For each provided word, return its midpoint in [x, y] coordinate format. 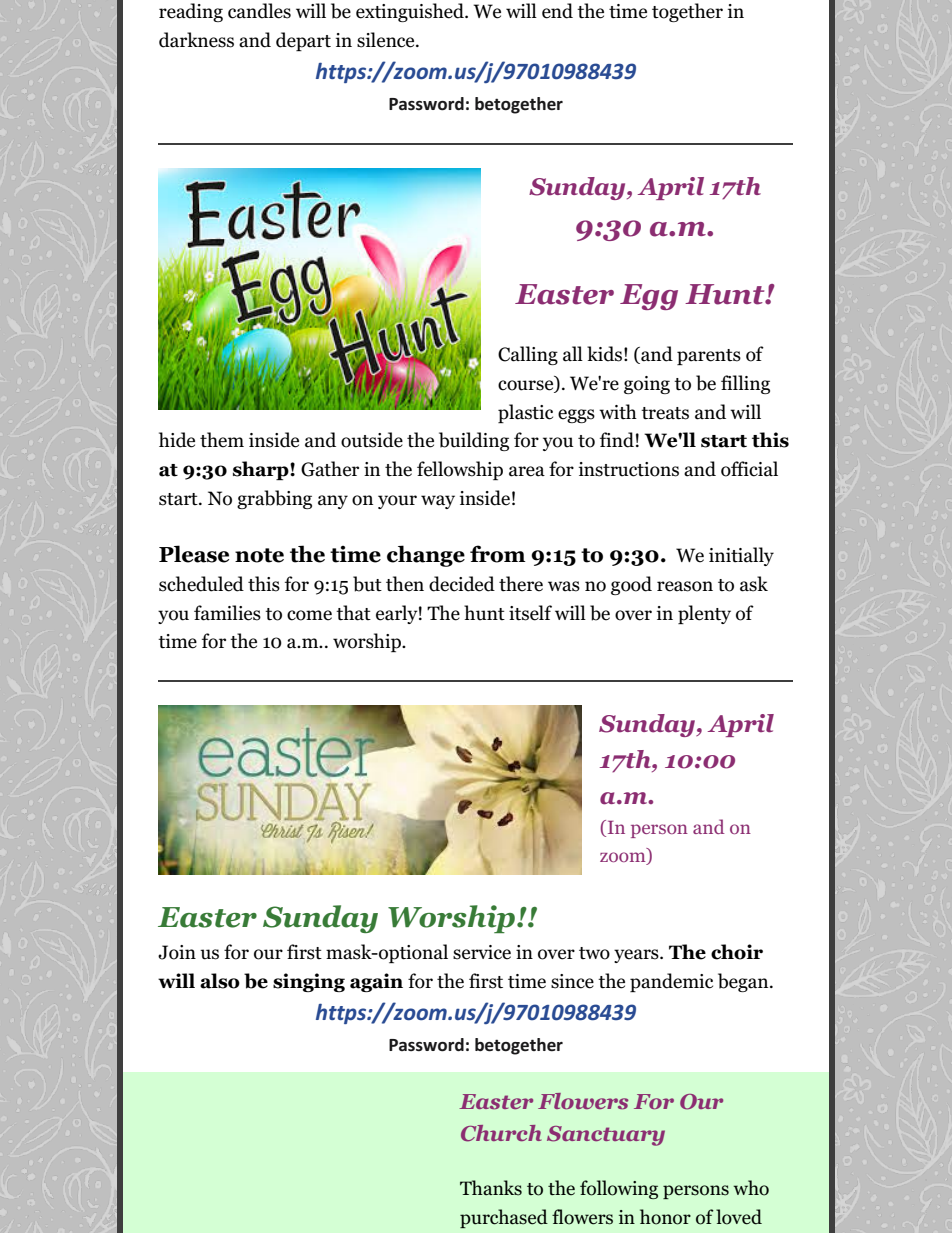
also [220, 981]
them [222, 440]
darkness [196, 40]
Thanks [491, 1188]
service [482, 952]
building [474, 441]
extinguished [411, 12]
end [557, 11]
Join [177, 952]
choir [737, 952]
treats [665, 413]
